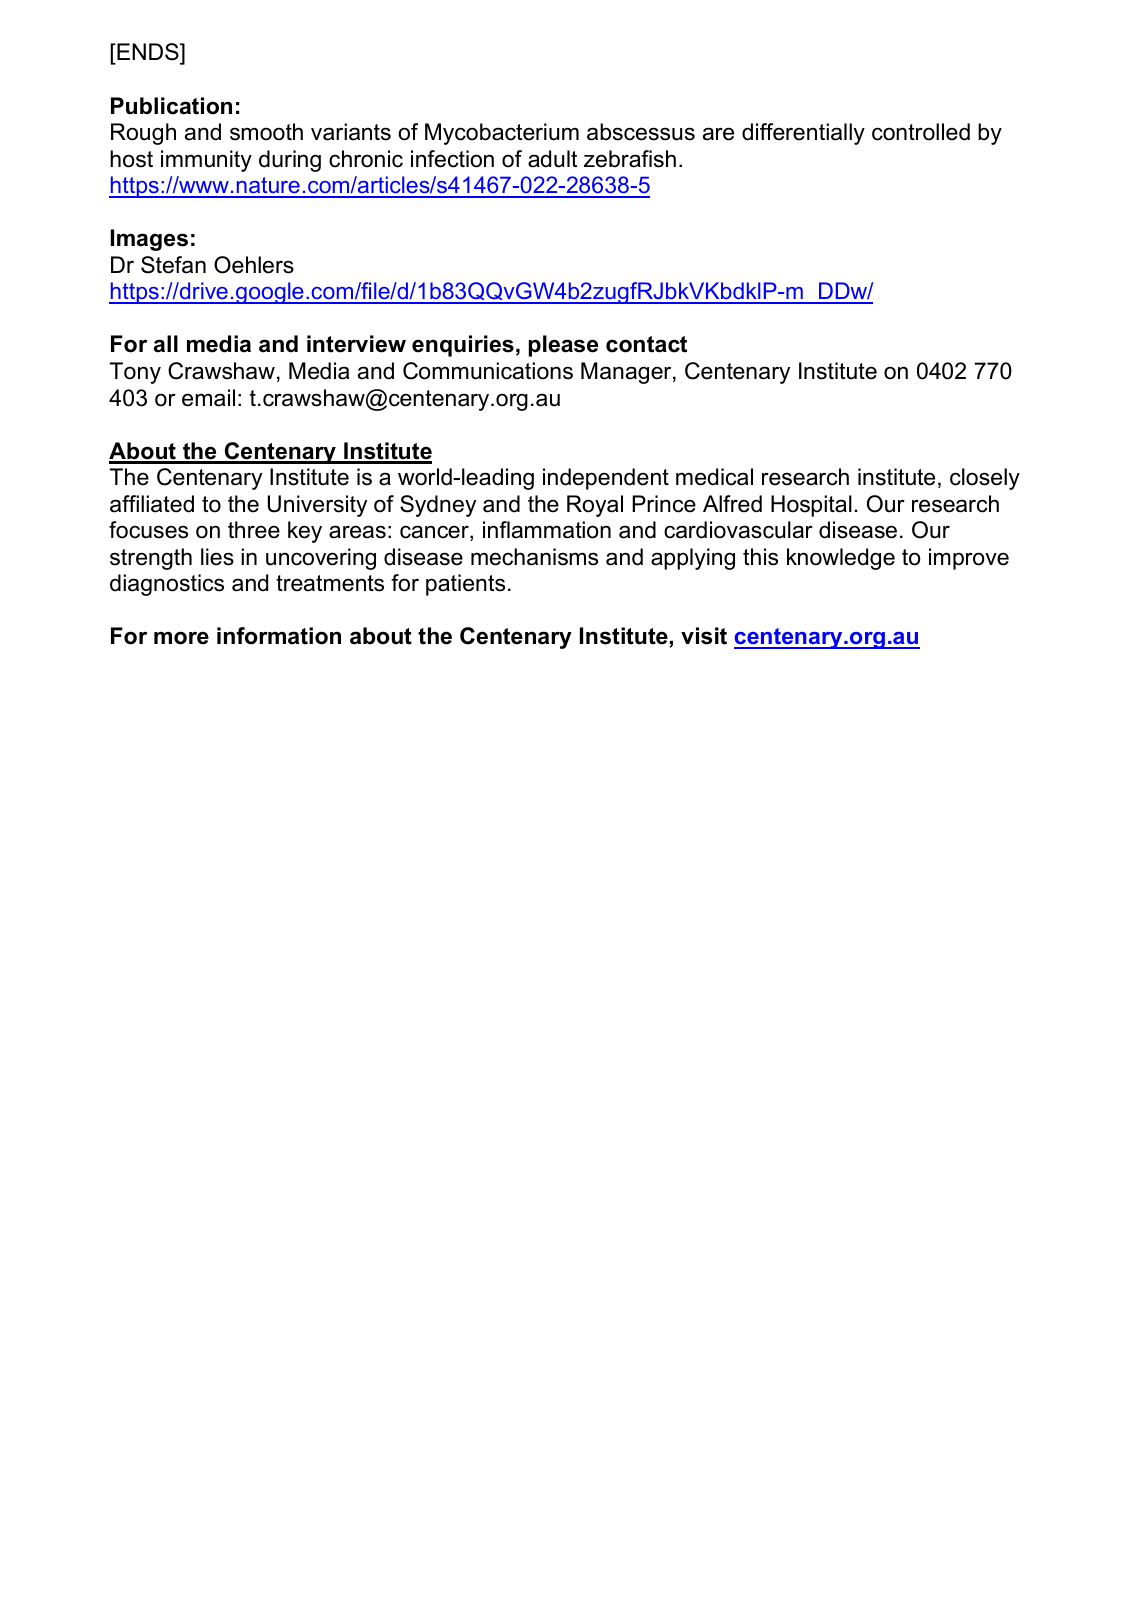  What do you see at coordinates (148, 53) in the screenshot?
I see `ENDS` at bounding box center [148, 53].
